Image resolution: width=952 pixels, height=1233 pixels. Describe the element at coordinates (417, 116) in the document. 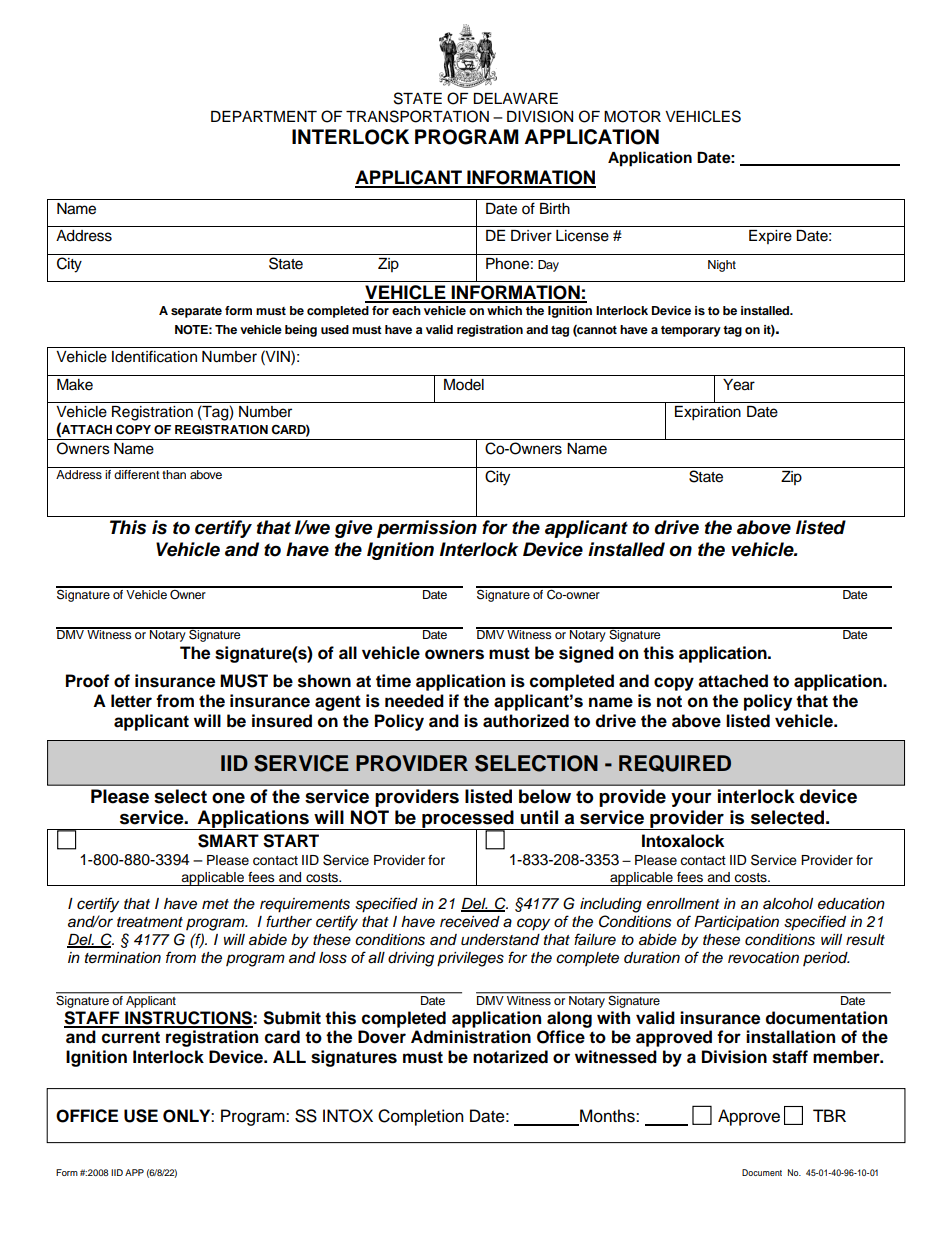

I see `TRANSPORTATION` at that location.
